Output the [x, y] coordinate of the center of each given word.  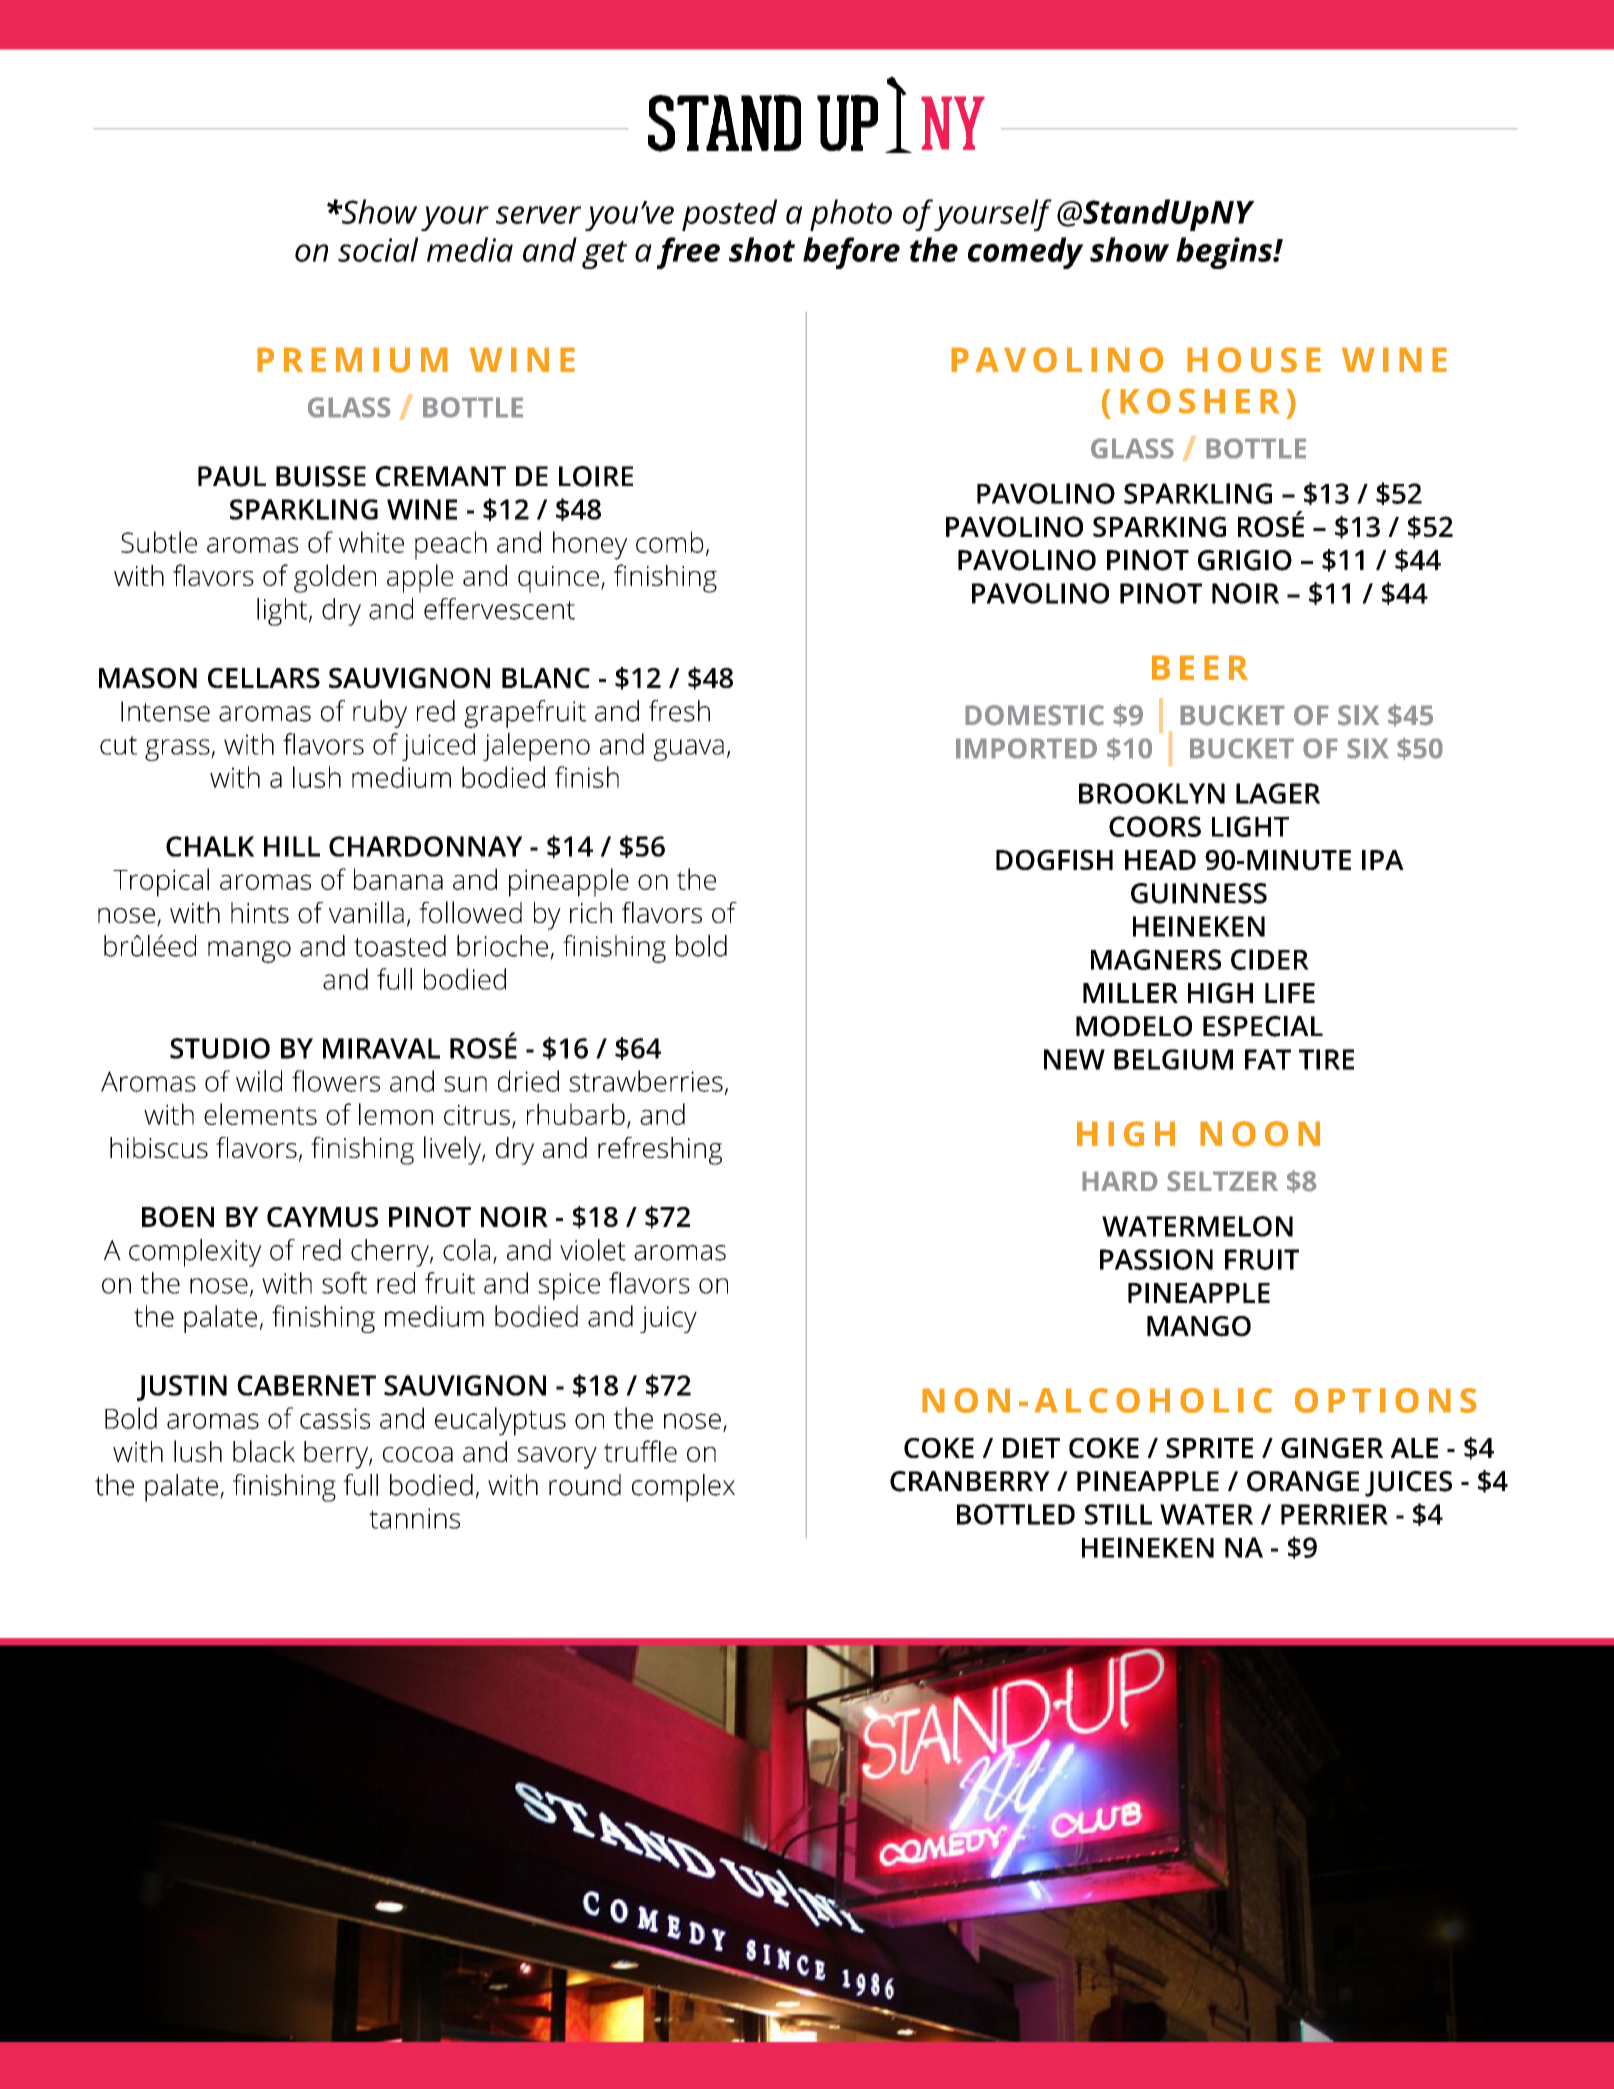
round [585, 1485]
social [378, 249]
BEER [1200, 667]
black [264, 1451]
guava [688, 750]
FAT [1268, 1059]
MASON [148, 678]
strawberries [646, 1081]
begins [1225, 253]
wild [259, 1081]
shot [762, 249]
